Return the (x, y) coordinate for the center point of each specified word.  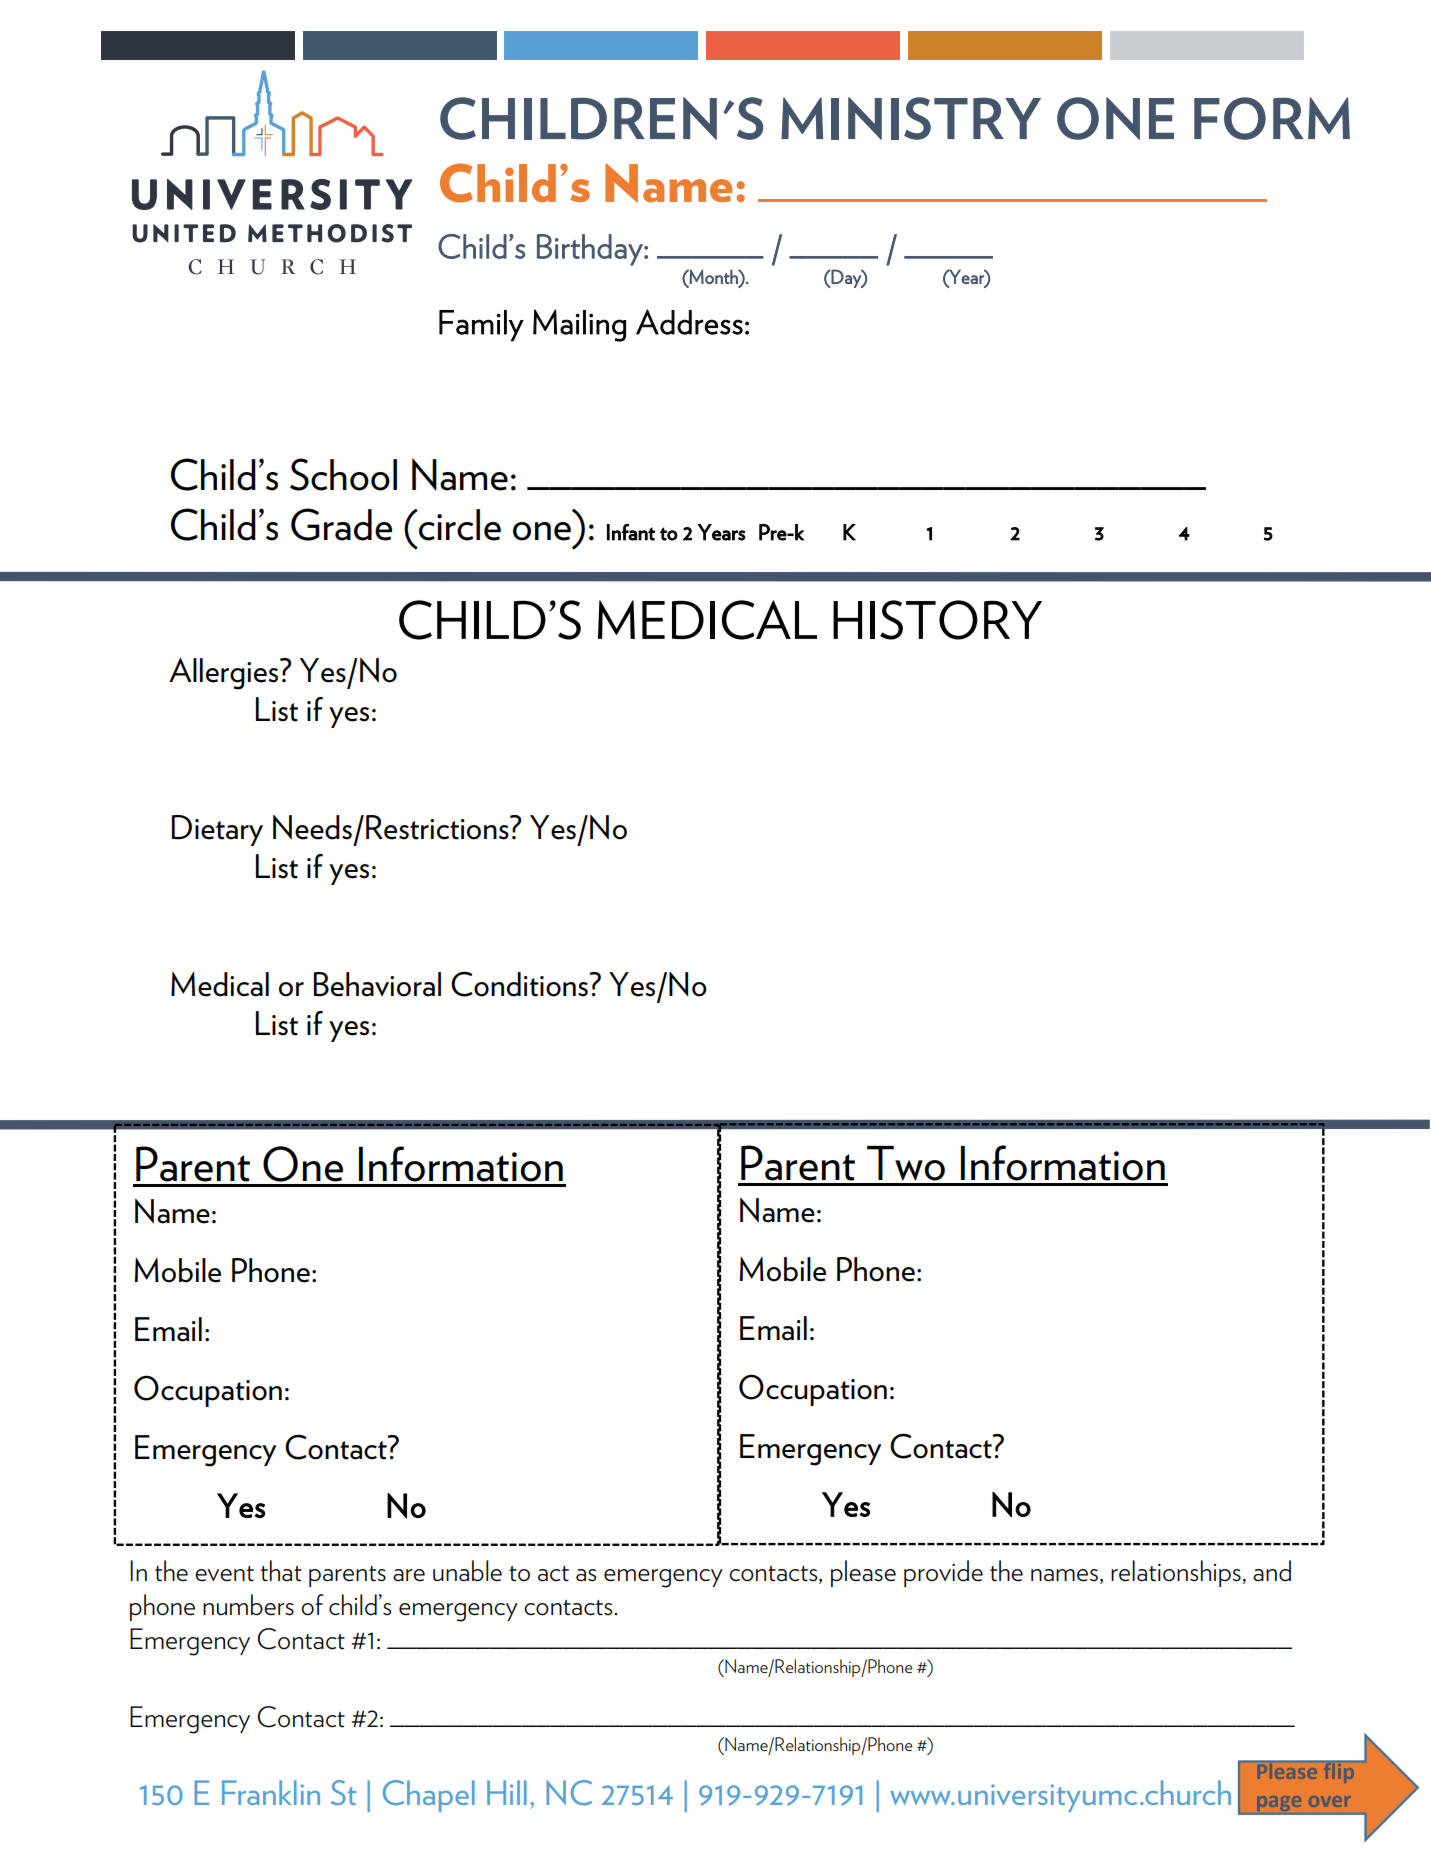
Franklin (271, 1792)
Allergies (225, 674)
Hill (507, 1792)
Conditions (520, 984)
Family (481, 326)
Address (689, 322)
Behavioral (377, 984)
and (1272, 1571)
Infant (631, 532)
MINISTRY (911, 118)
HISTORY (937, 620)
